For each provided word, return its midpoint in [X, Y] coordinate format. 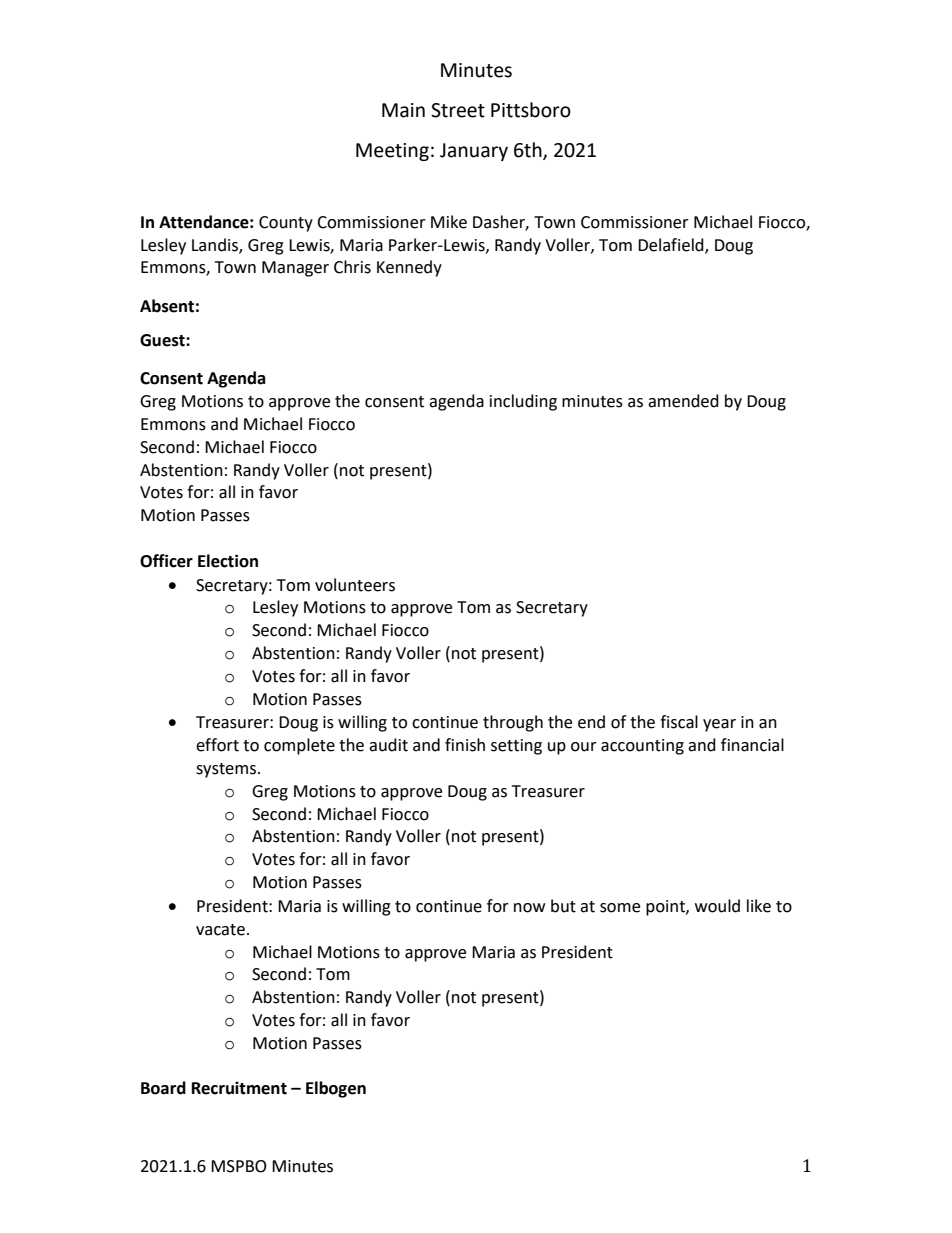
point [666, 908]
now [529, 908]
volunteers [355, 585]
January [474, 152]
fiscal [679, 722]
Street [458, 110]
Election [228, 561]
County [286, 224]
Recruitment [239, 1088]
